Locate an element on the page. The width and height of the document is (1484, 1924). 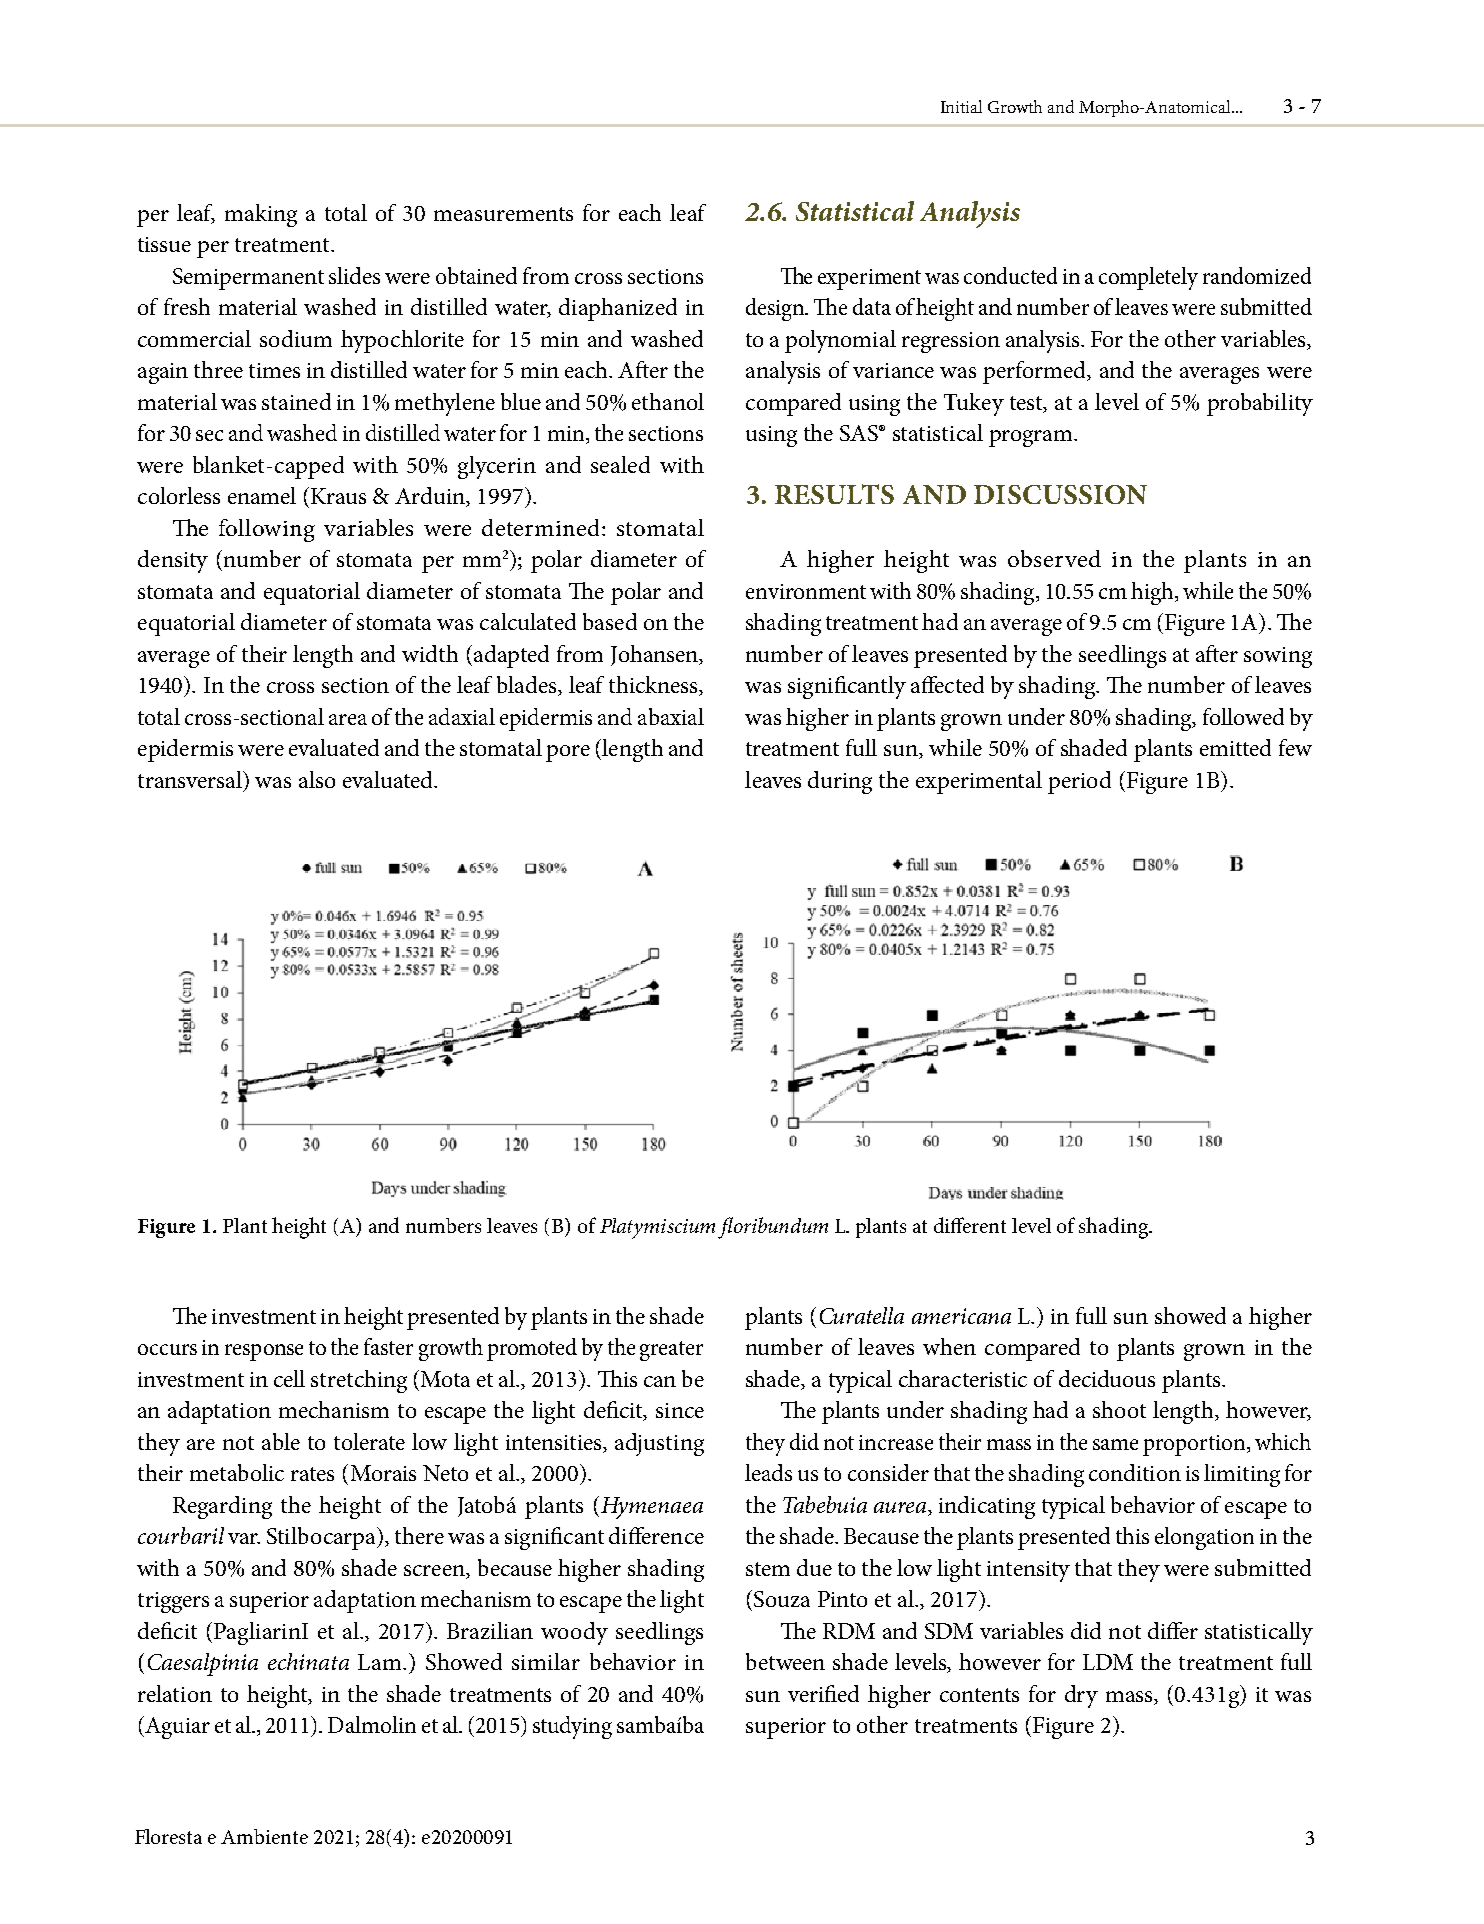
DISCUSSION is located at coordinates (1060, 494).
